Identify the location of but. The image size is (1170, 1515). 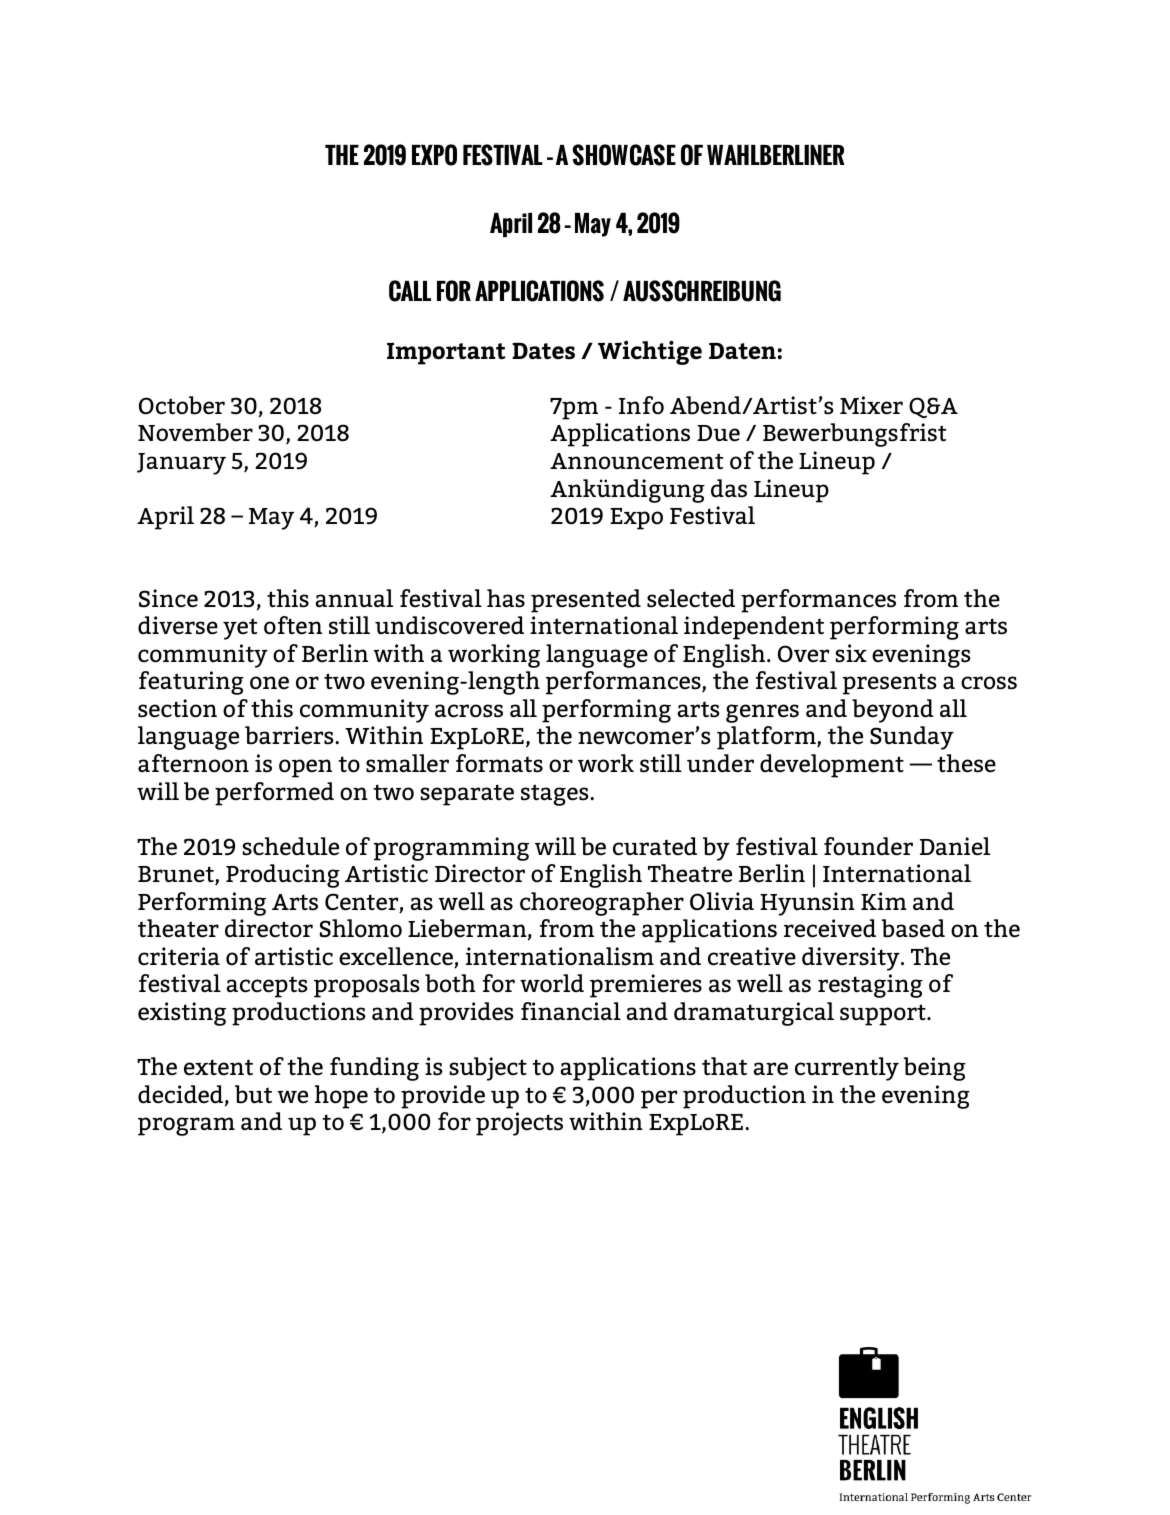
(253, 1094).
